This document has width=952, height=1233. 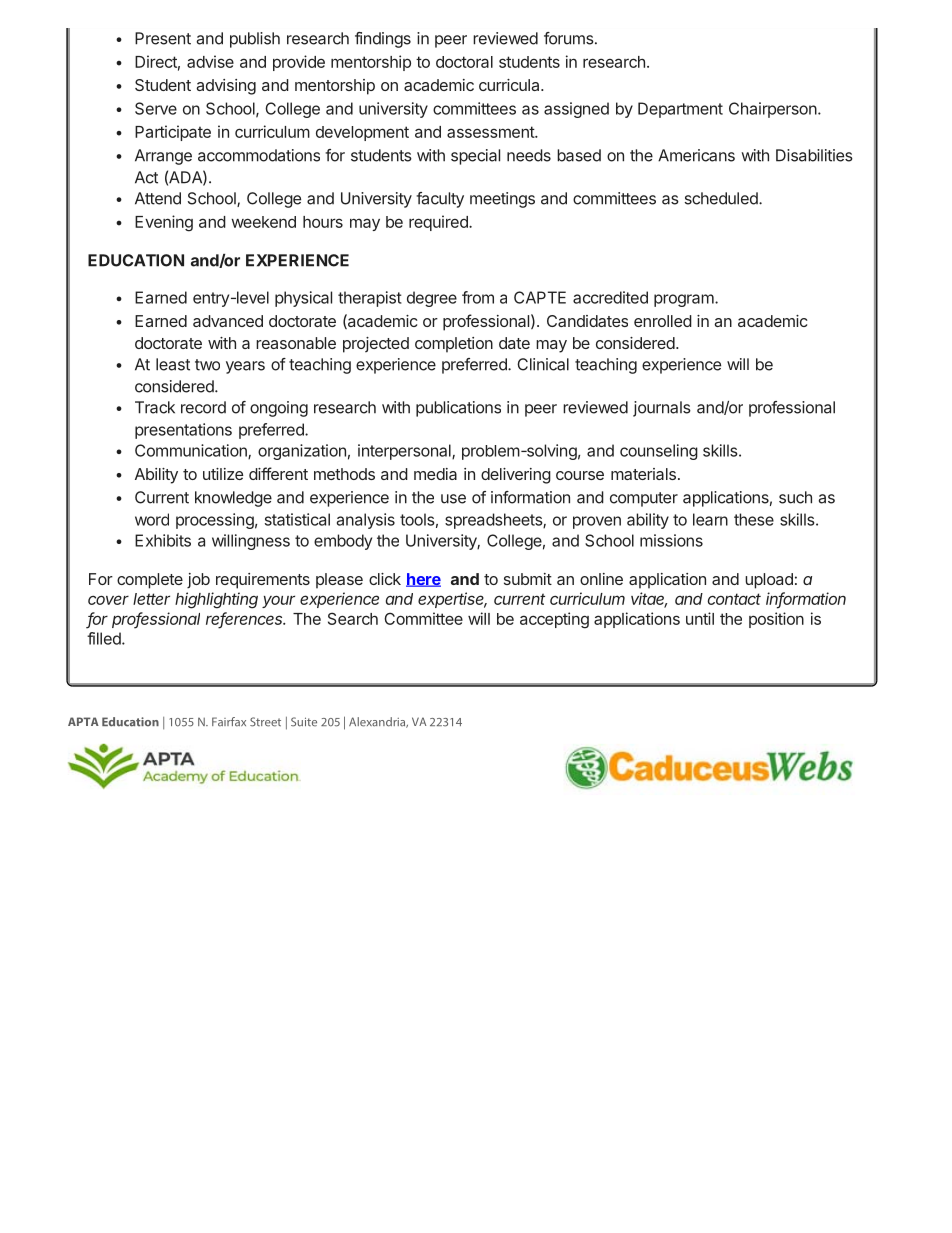 I want to click on Exhibits, so click(x=163, y=540).
